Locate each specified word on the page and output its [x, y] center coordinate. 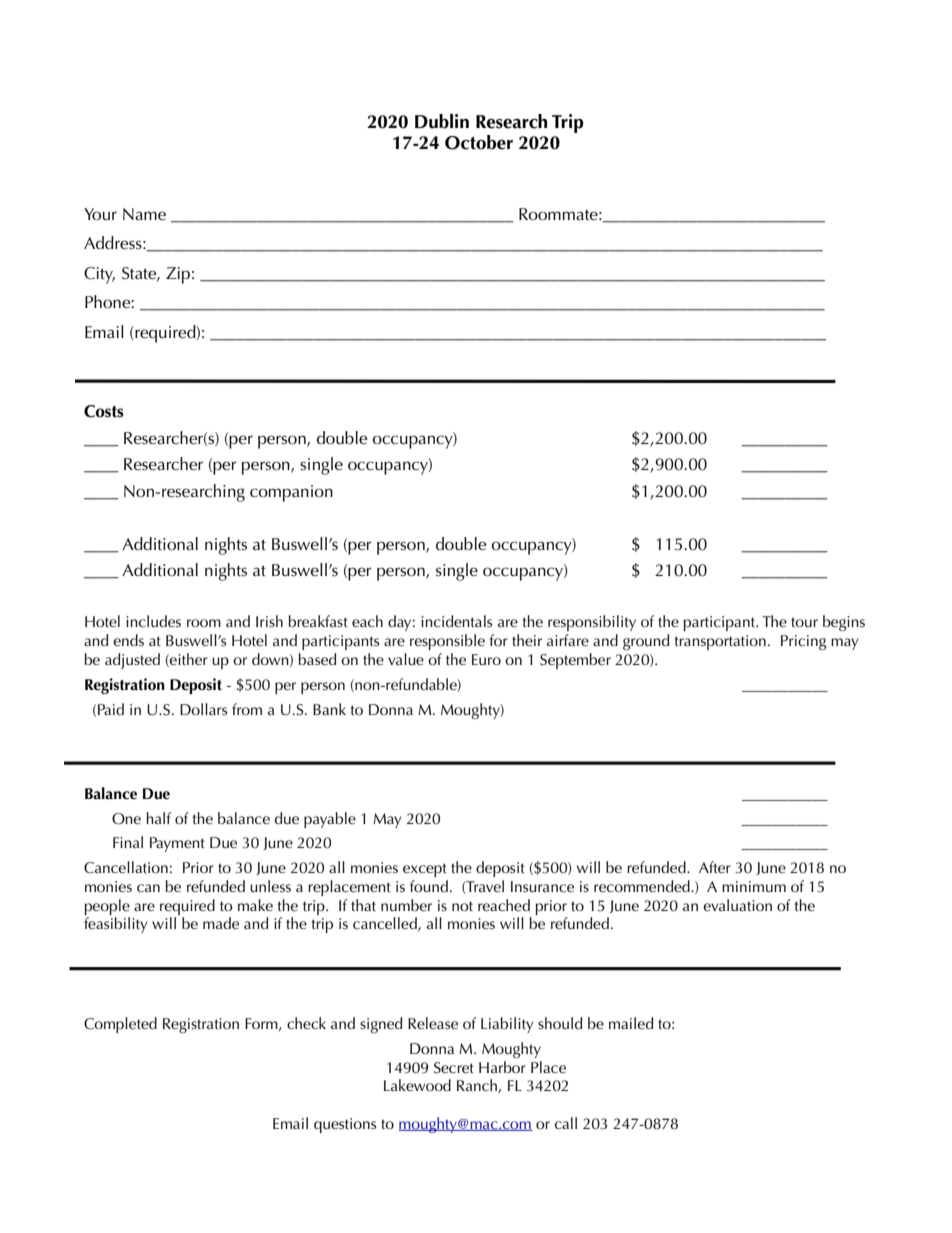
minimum [754, 886]
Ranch [478, 1086]
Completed [120, 1025]
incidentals [456, 621]
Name [144, 214]
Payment [177, 844]
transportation [720, 642]
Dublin [442, 121]
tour [804, 622]
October [479, 142]
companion [291, 493]
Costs [104, 411]
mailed [631, 1023]
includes [153, 621]
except [425, 870]
